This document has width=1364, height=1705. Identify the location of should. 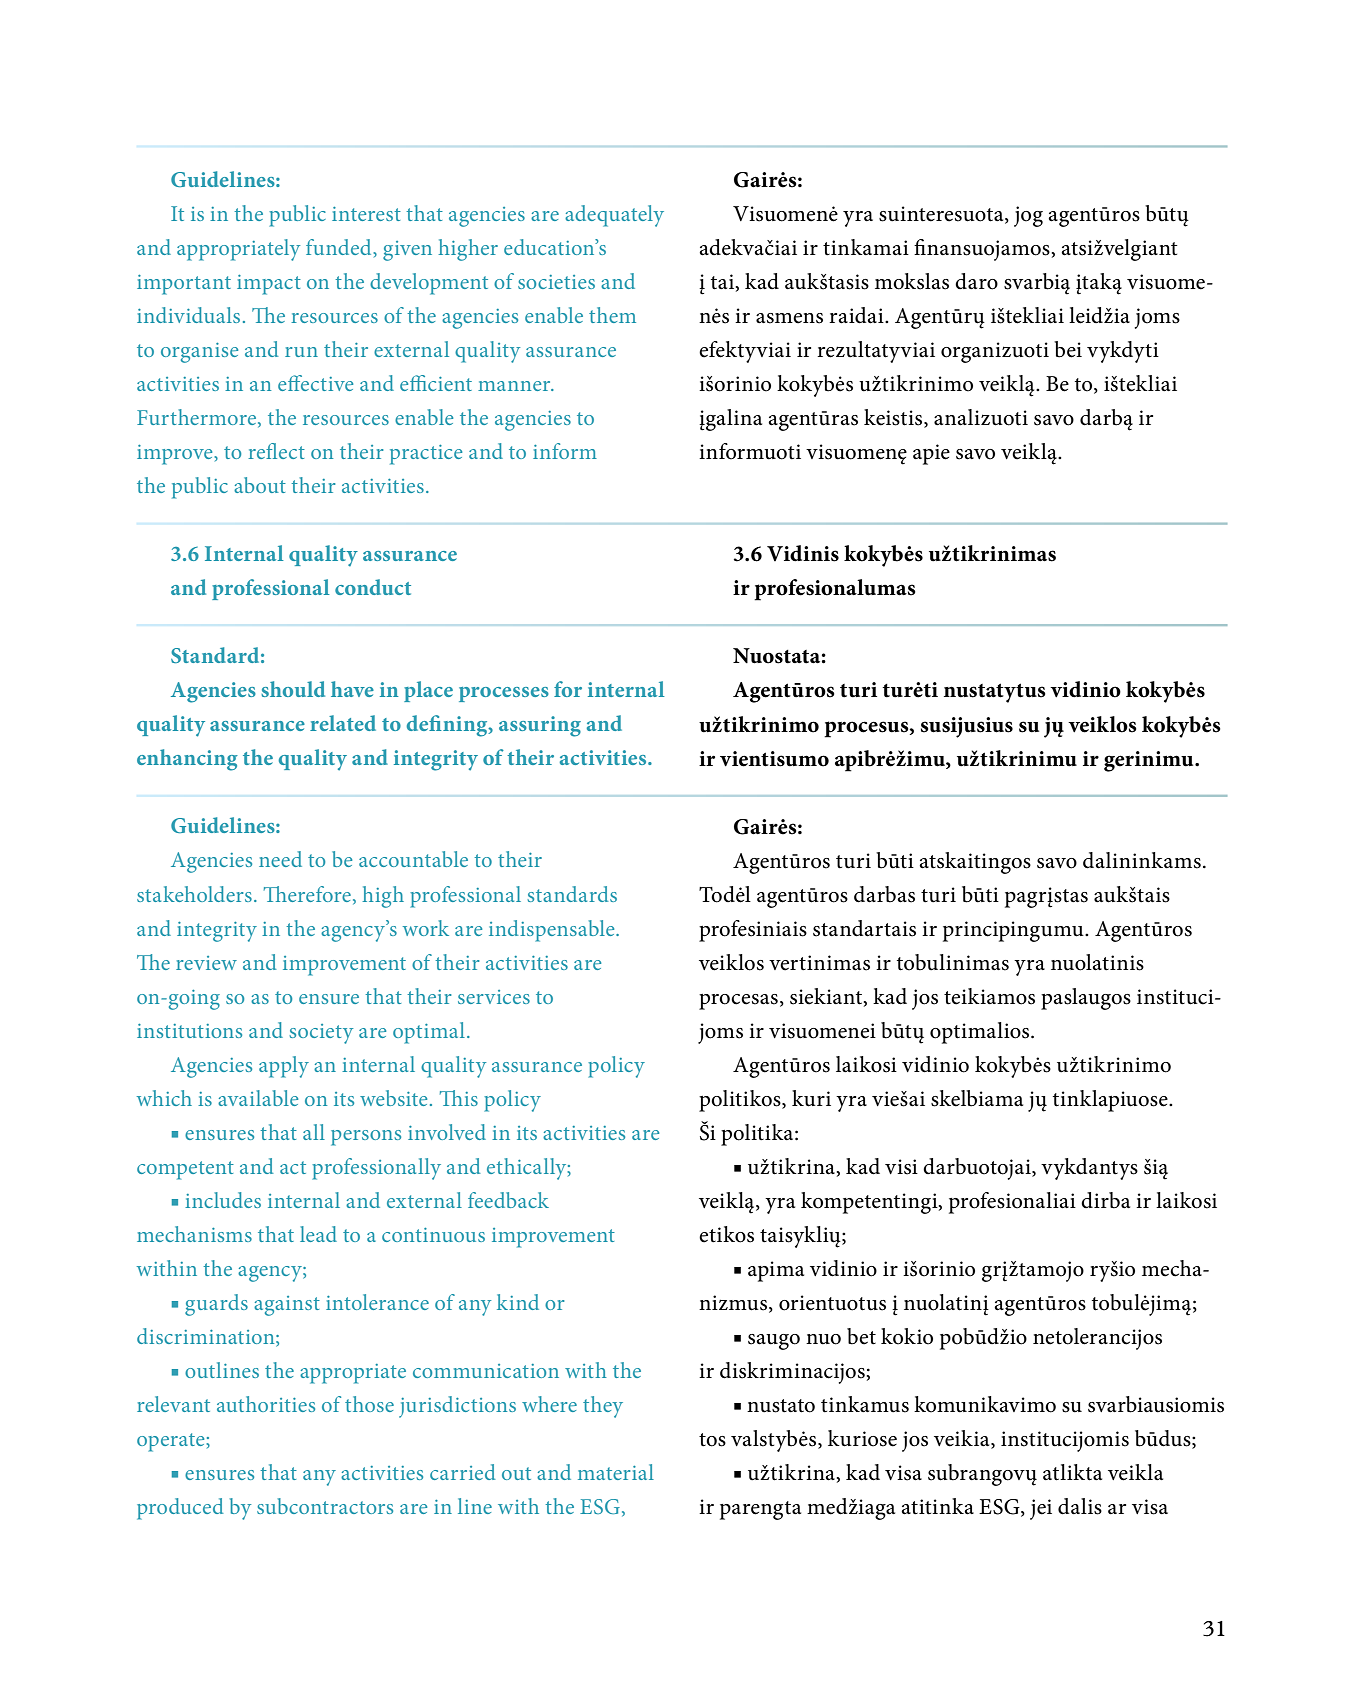
(293, 689).
